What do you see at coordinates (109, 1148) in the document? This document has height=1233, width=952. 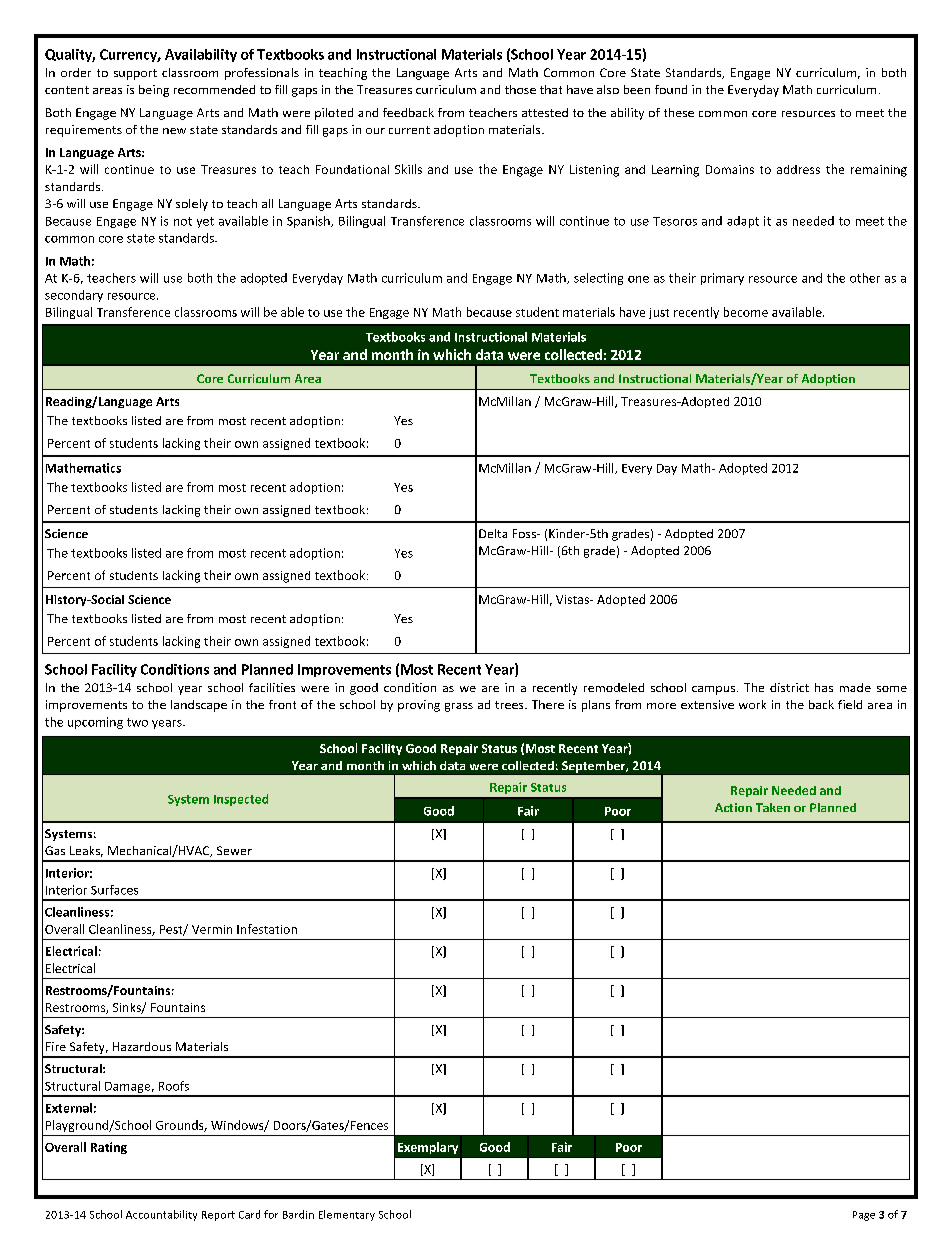 I see `Rating` at bounding box center [109, 1148].
